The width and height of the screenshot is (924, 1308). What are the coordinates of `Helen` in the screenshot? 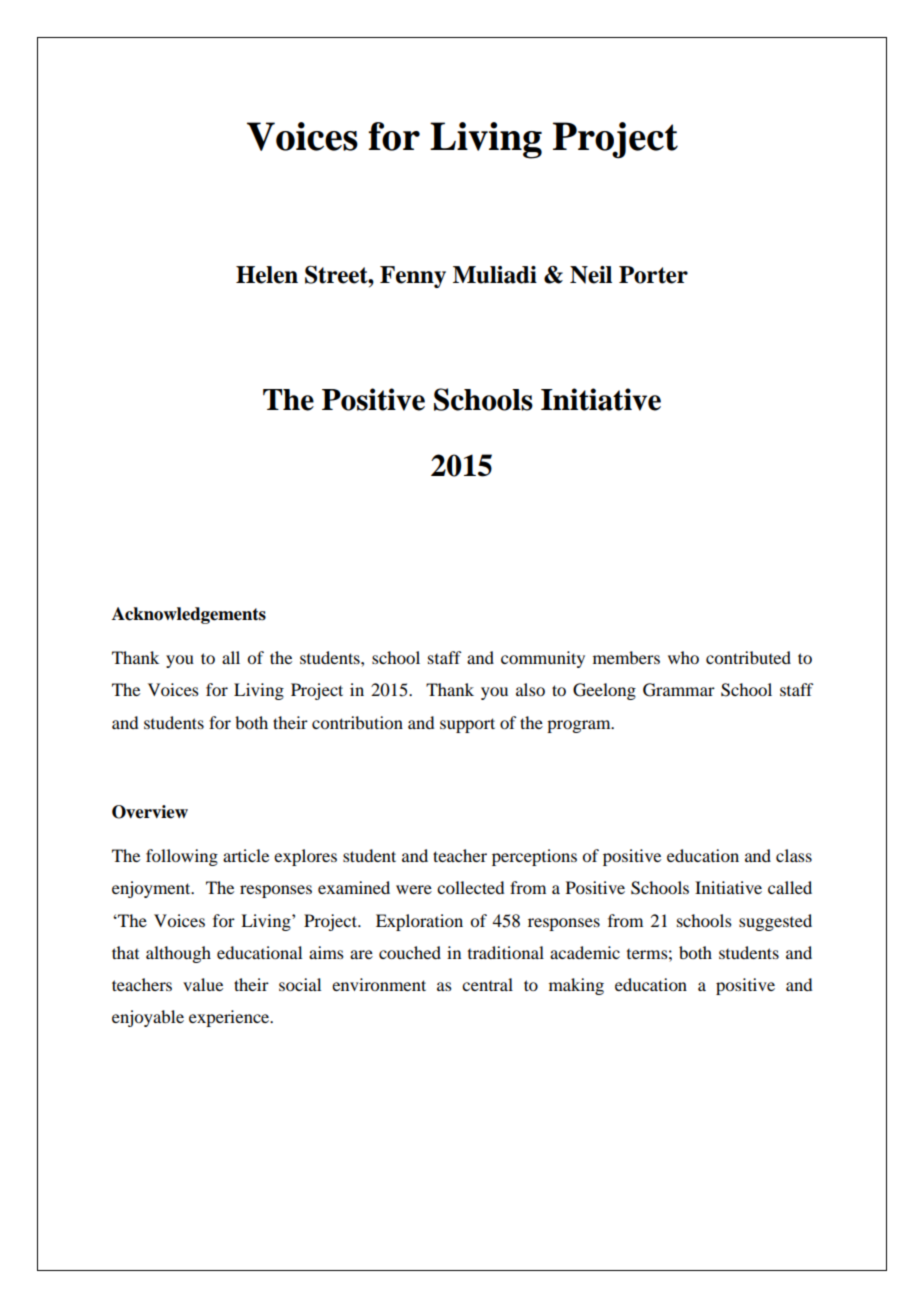 It's located at (267, 275).
